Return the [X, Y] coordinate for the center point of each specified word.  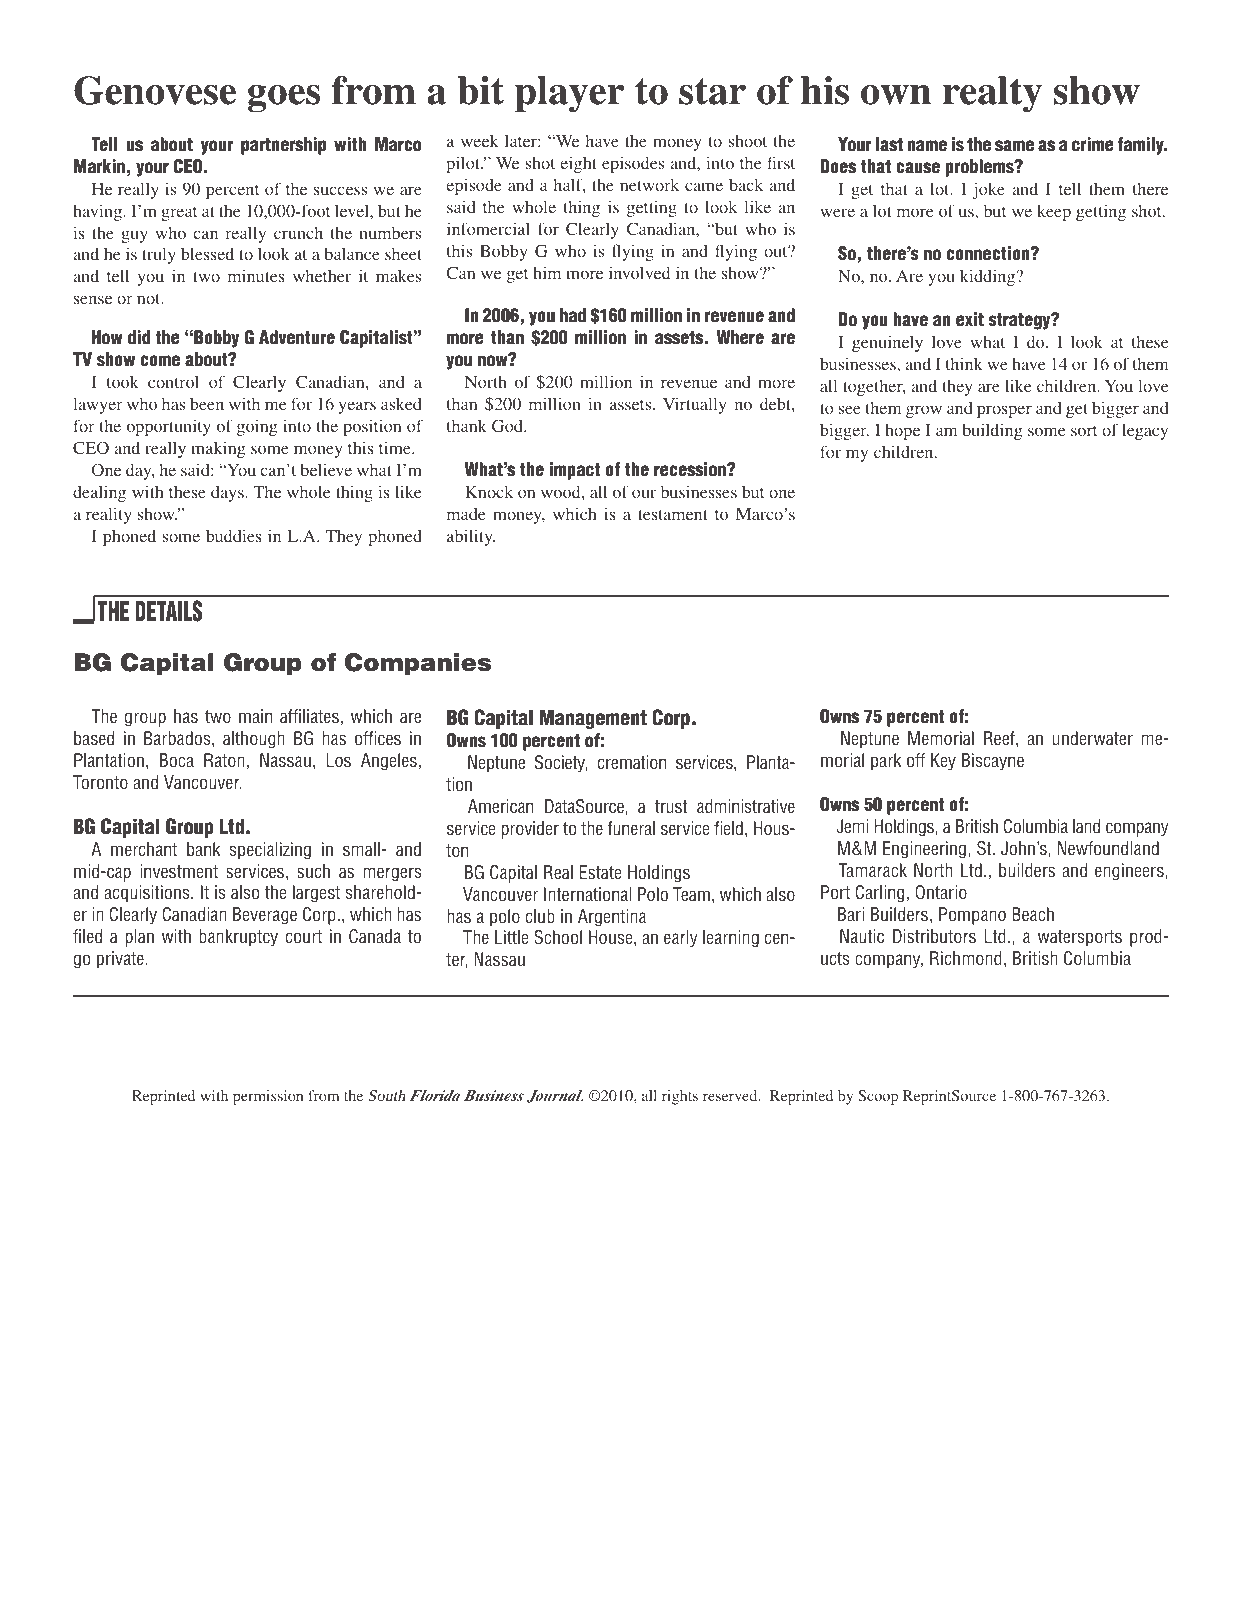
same [1014, 146]
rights [680, 1097]
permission [268, 1097]
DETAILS [168, 611]
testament [673, 515]
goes [284, 99]
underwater [1093, 738]
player [569, 94]
